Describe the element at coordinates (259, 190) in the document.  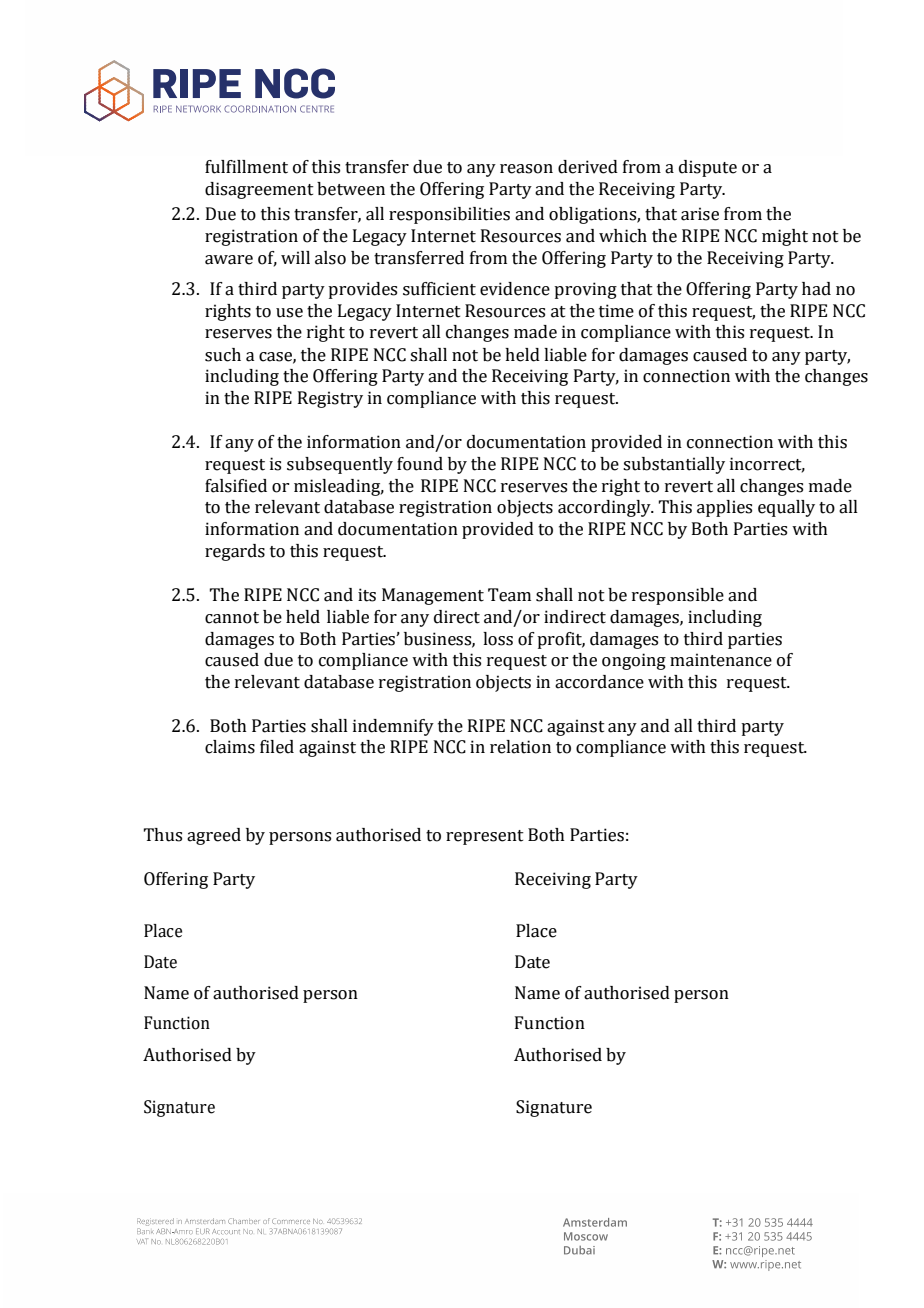
I see `disagreement` at that location.
